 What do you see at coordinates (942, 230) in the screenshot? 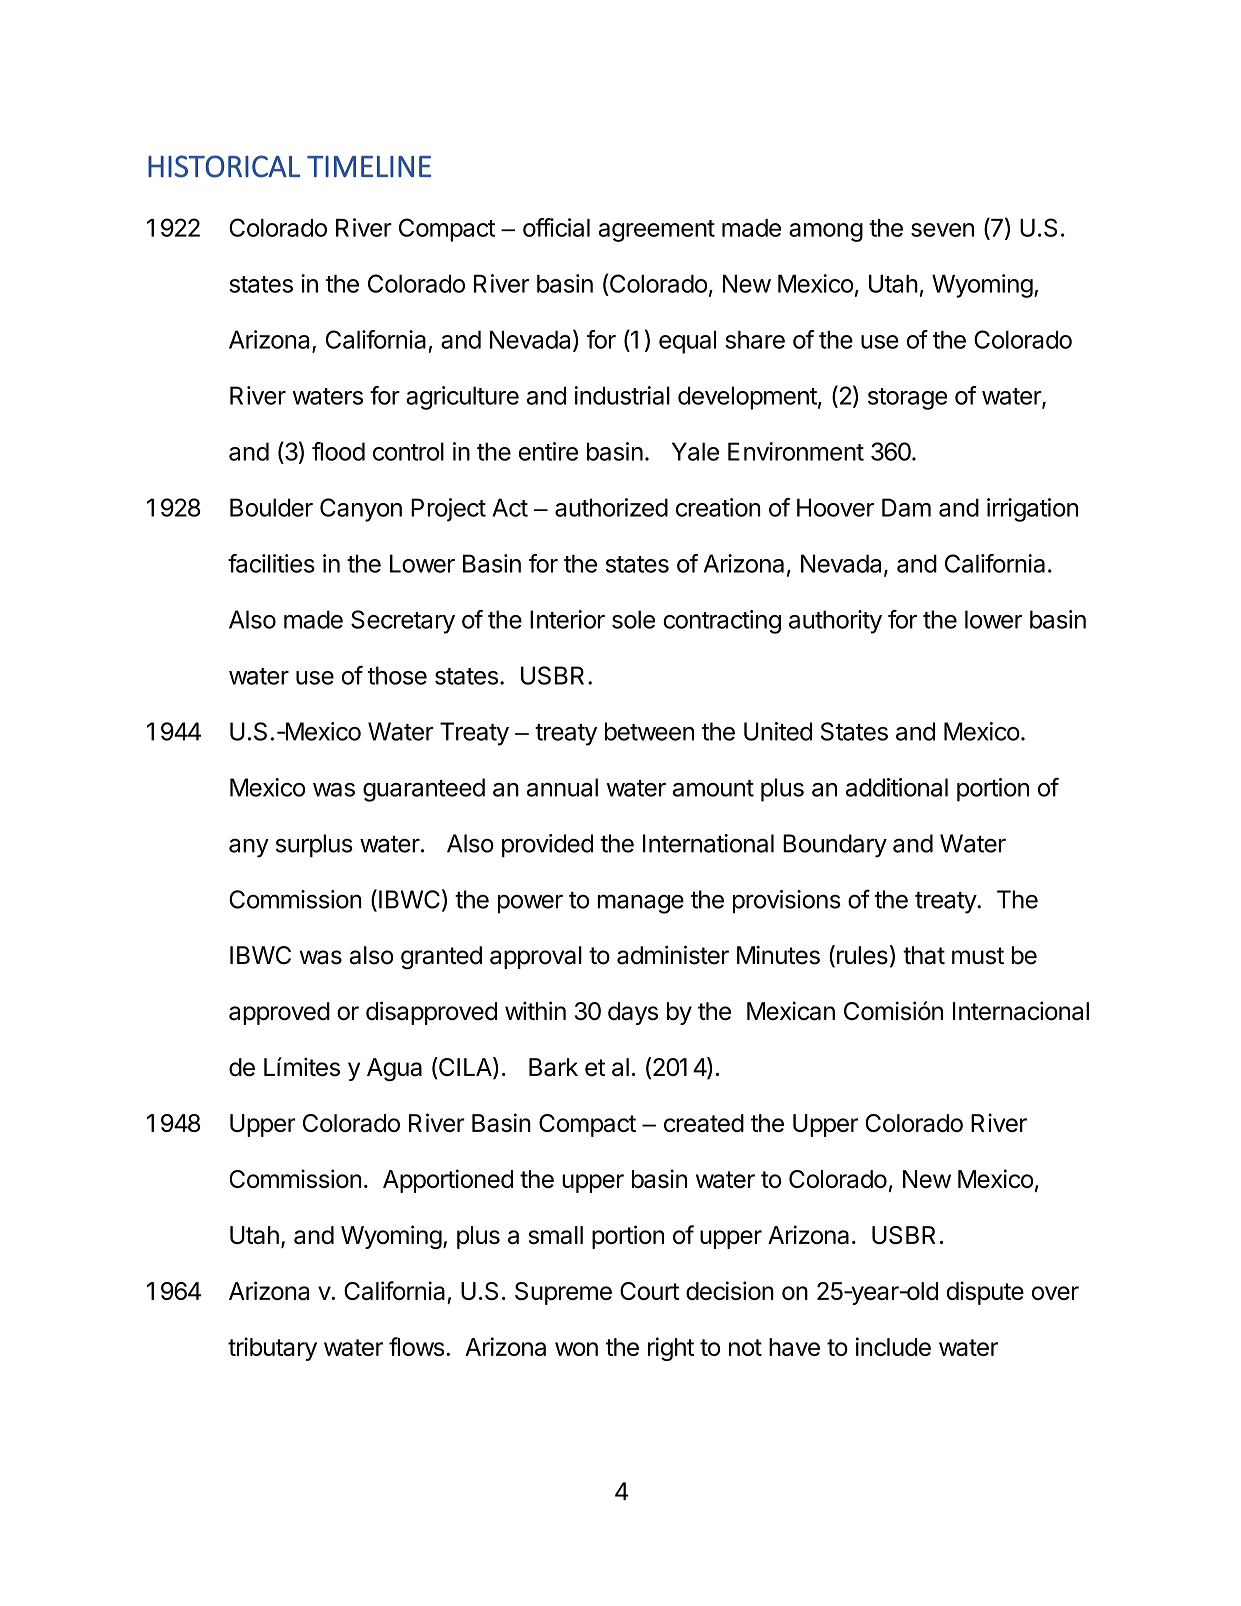
I see `seven` at bounding box center [942, 230].
